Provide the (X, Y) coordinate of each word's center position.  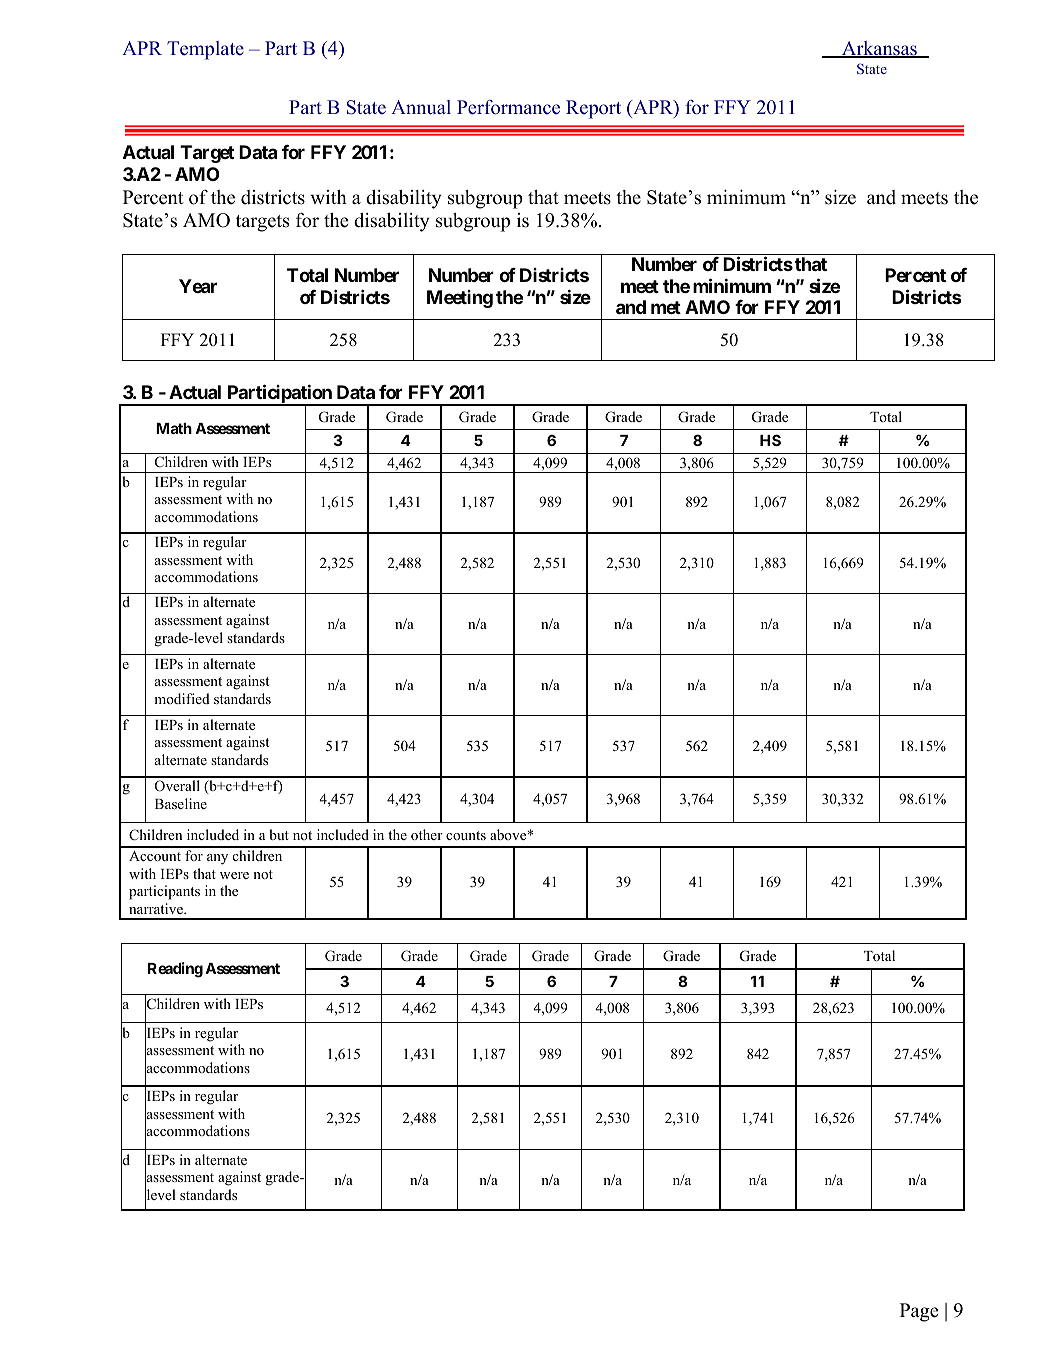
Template (205, 50)
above (509, 834)
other (427, 834)
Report (593, 109)
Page (919, 1312)
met (666, 307)
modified (182, 698)
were (234, 875)
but (279, 834)
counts (466, 835)
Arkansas (879, 49)
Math (174, 428)
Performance (508, 107)
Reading (175, 970)
